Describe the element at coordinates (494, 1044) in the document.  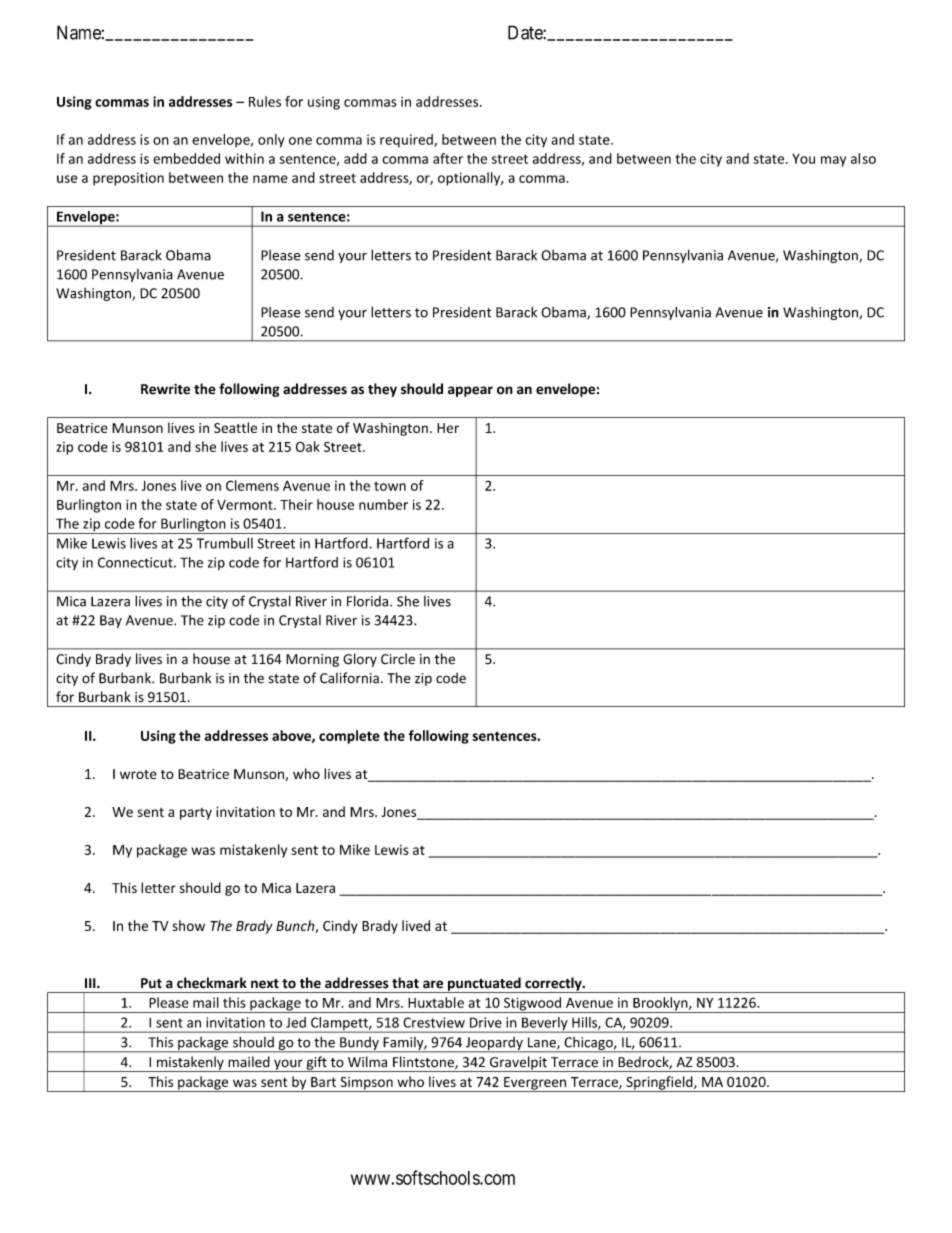
I see `Jeopardy` at that location.
